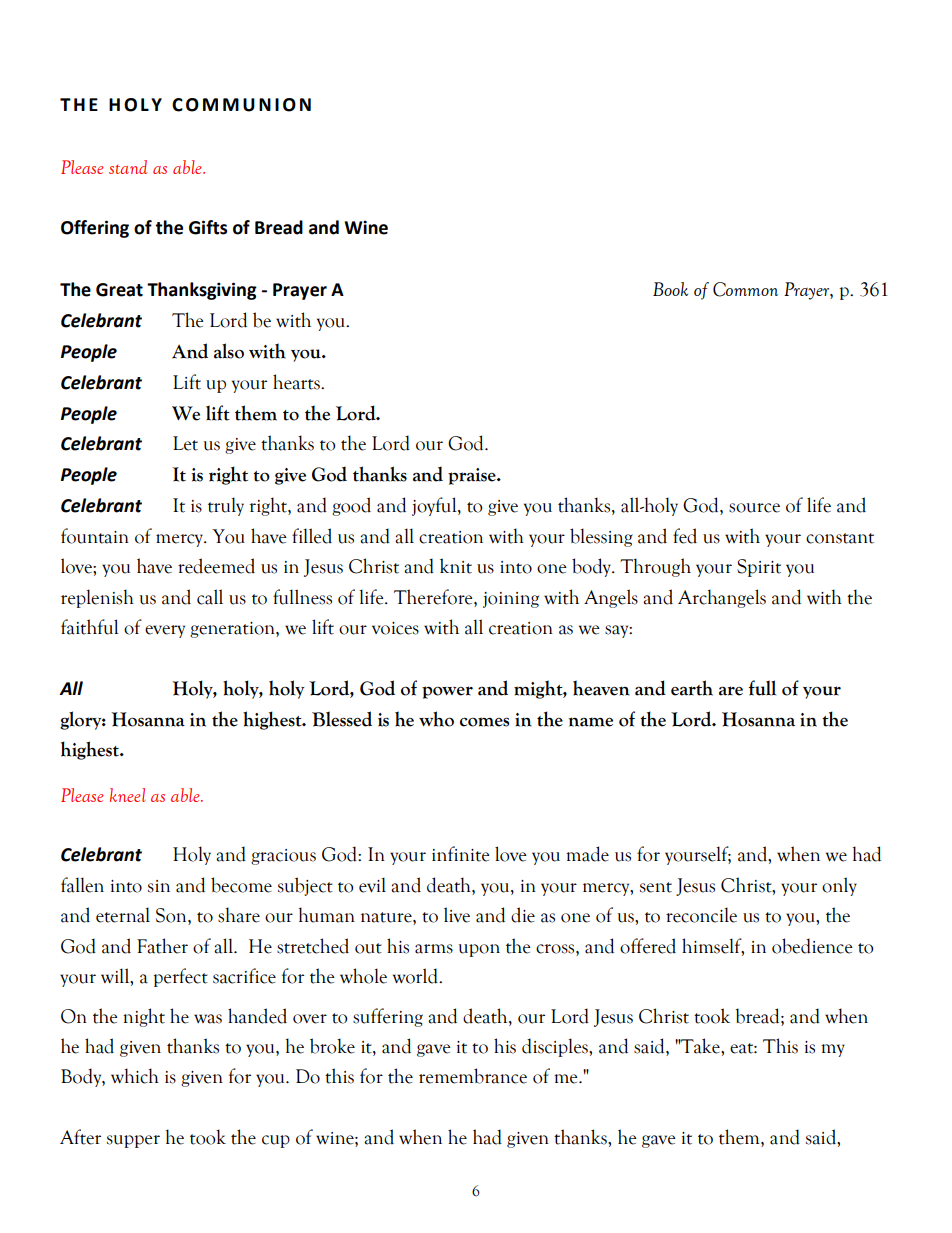 This screenshot has width=952, height=1233. What do you see at coordinates (208, 227) in the screenshot?
I see `Gifts` at bounding box center [208, 227].
